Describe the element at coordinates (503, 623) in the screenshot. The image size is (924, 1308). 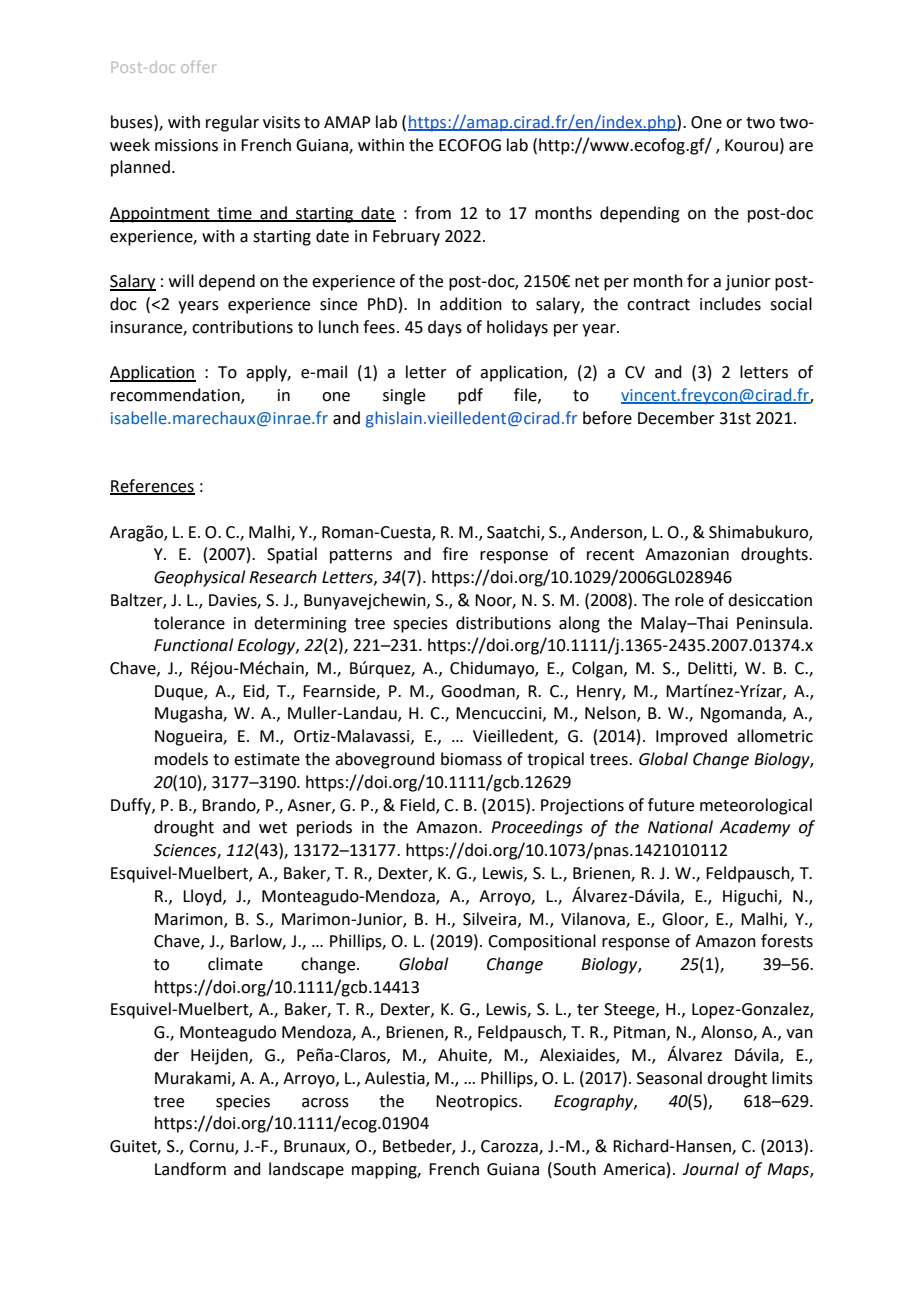
I see `distributions` at that location.
